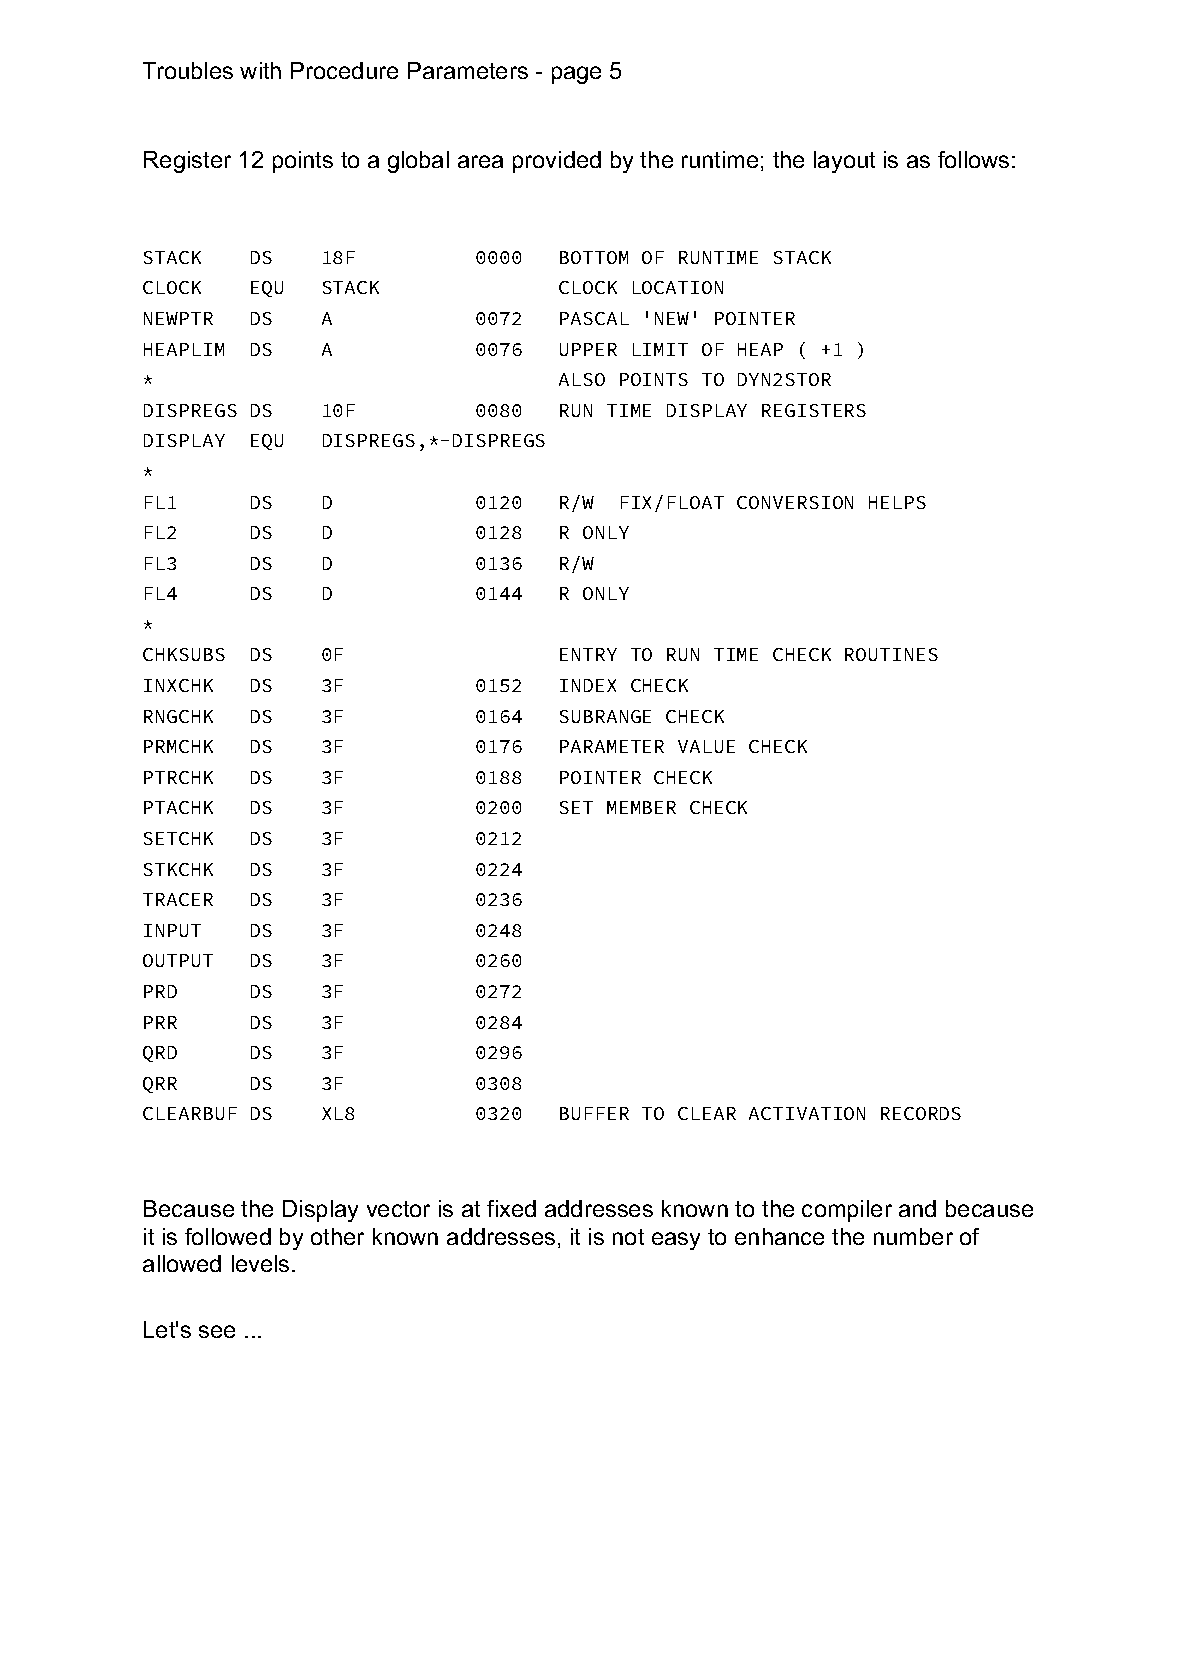 The height and width of the document is (1667, 1179). What do you see at coordinates (594, 1113) in the document?
I see `BUFFER` at bounding box center [594, 1113].
